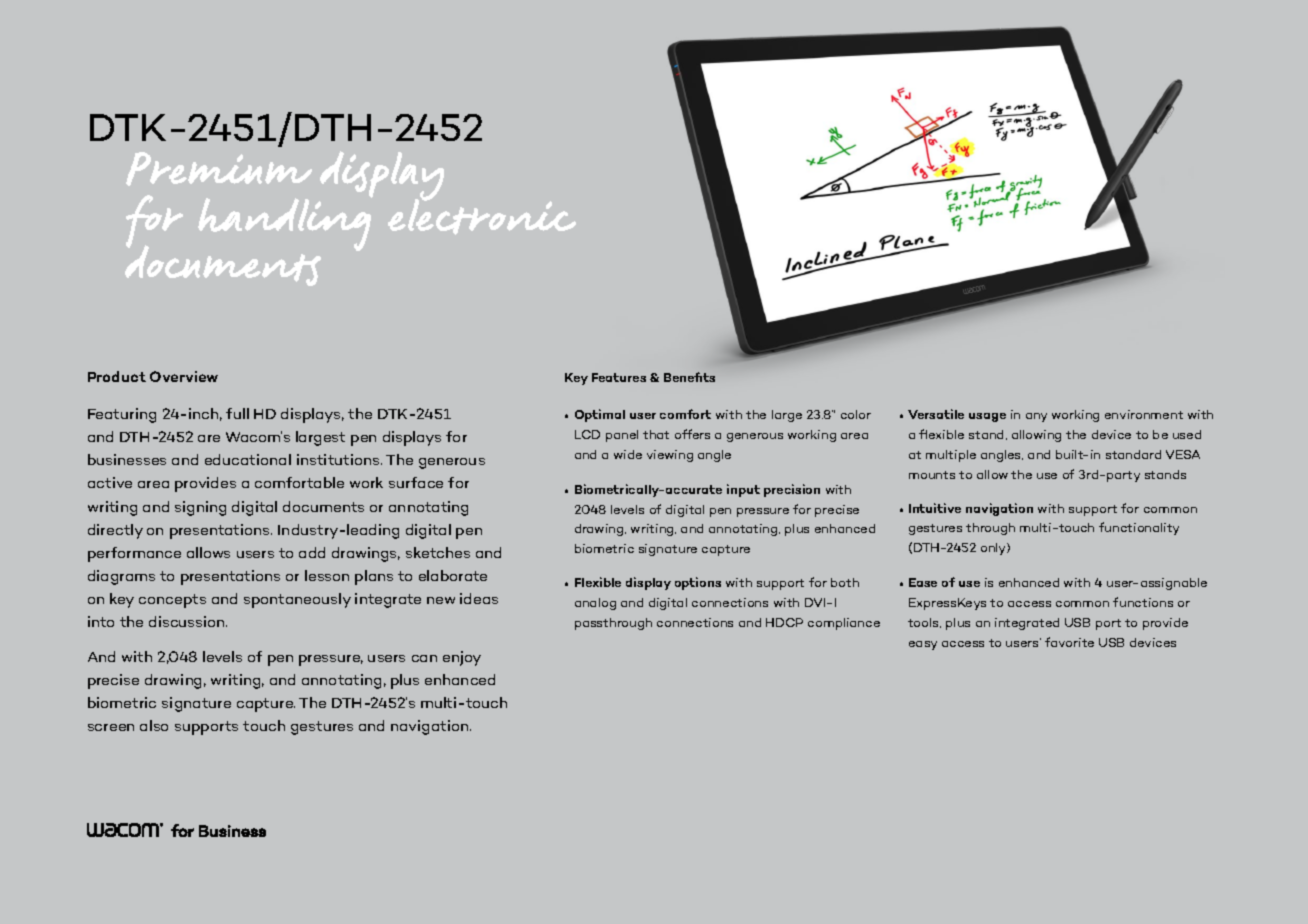 This image has width=1308, height=924. I want to click on also, so click(154, 725).
